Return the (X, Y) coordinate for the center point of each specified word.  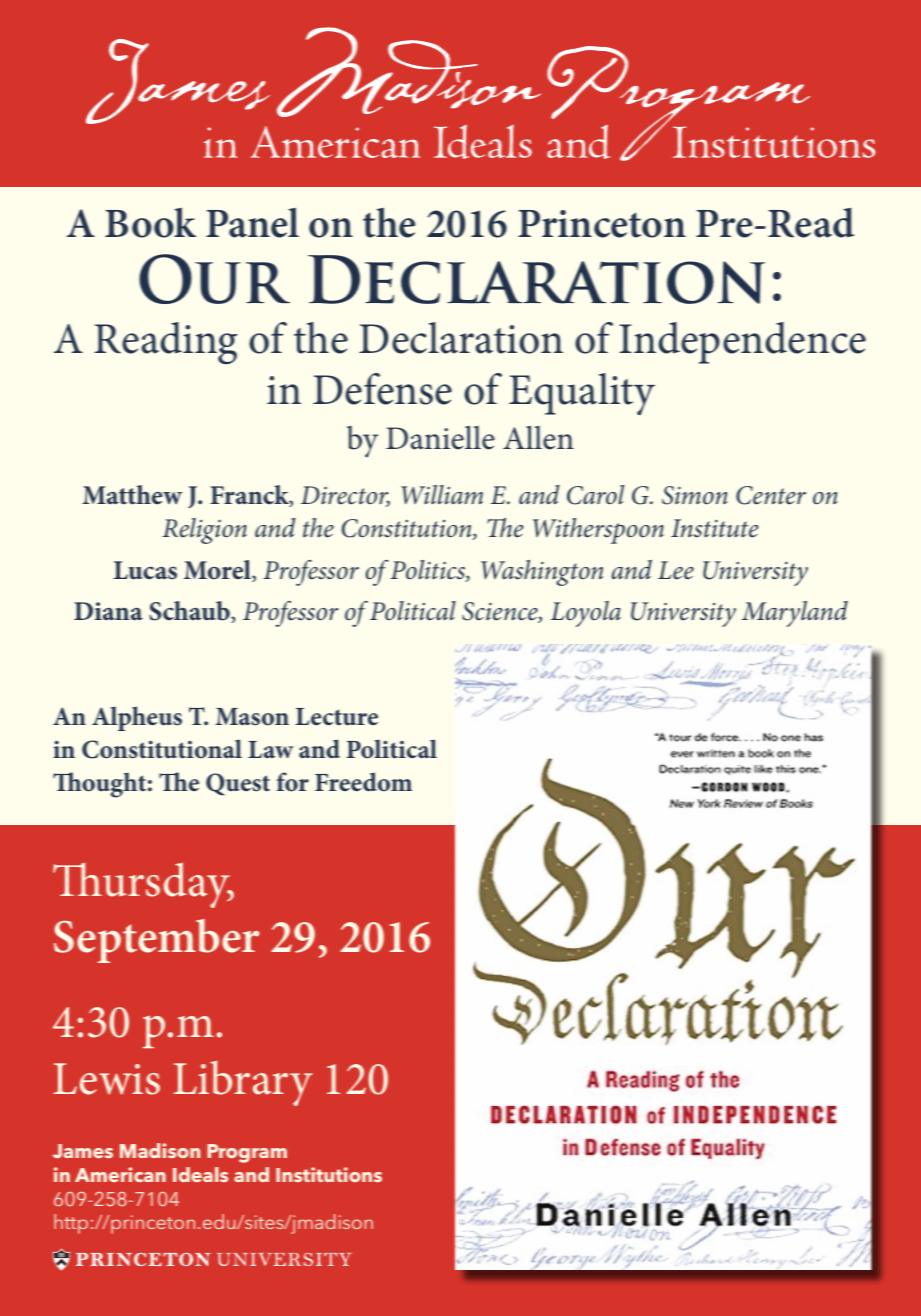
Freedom (363, 782)
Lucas (145, 570)
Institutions (329, 1174)
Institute (714, 528)
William (442, 495)
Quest (238, 784)
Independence (742, 343)
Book (150, 222)
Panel (252, 222)
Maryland (795, 614)
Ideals (200, 1174)
